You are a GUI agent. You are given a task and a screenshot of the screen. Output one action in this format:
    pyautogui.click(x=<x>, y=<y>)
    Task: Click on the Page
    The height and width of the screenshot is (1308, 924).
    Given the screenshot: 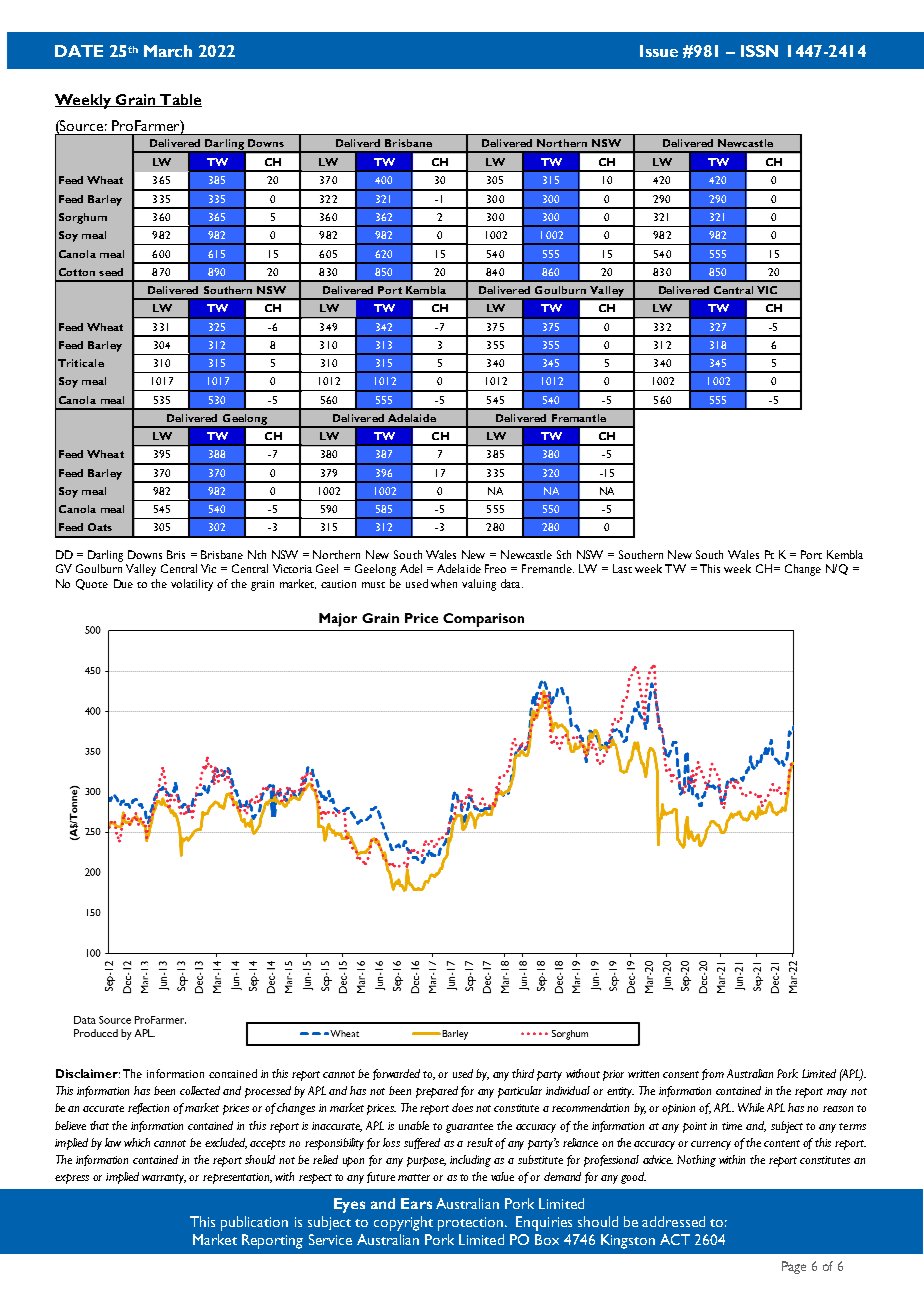 What is the action you would take?
    pyautogui.click(x=794, y=1267)
